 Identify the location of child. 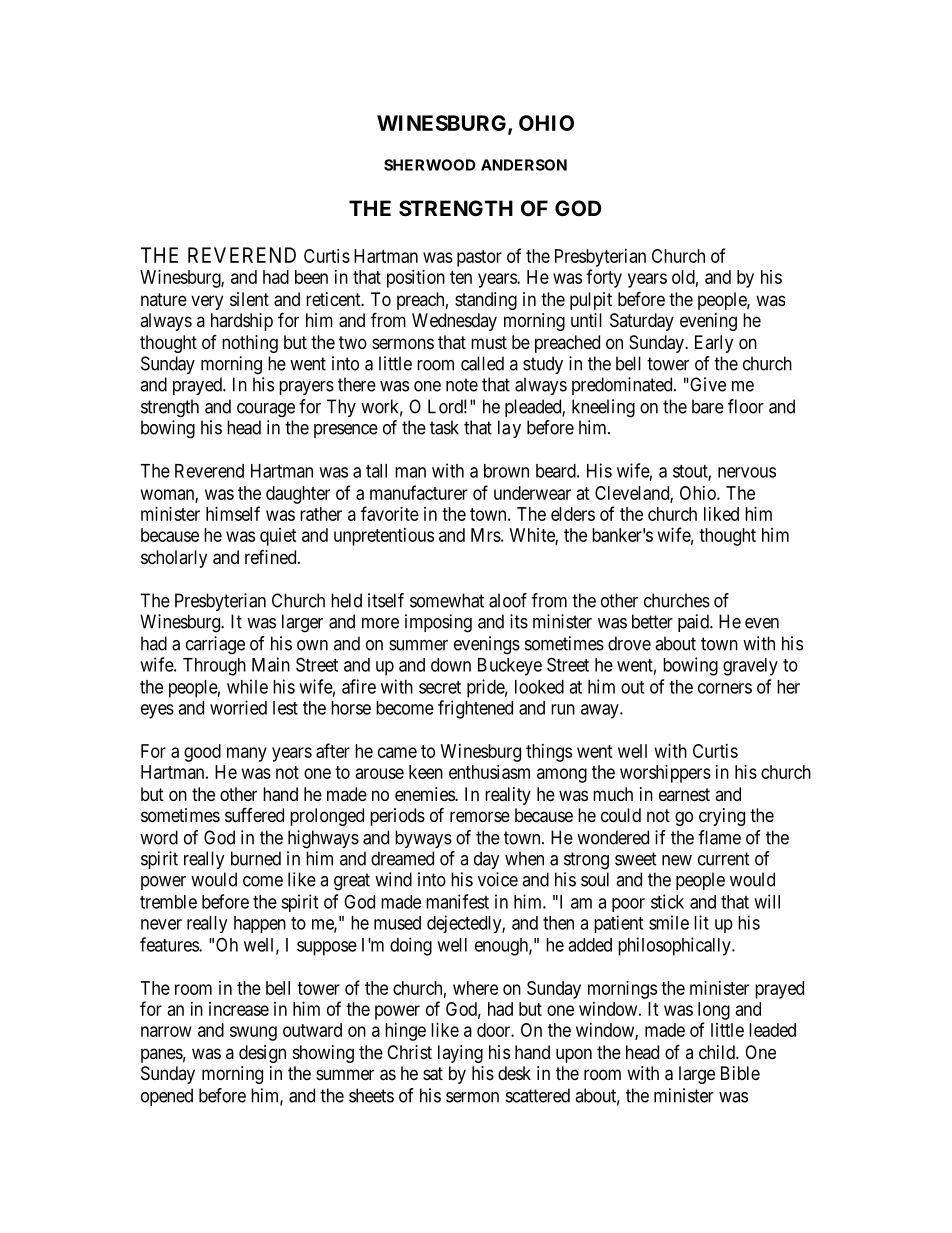
(718, 1052).
